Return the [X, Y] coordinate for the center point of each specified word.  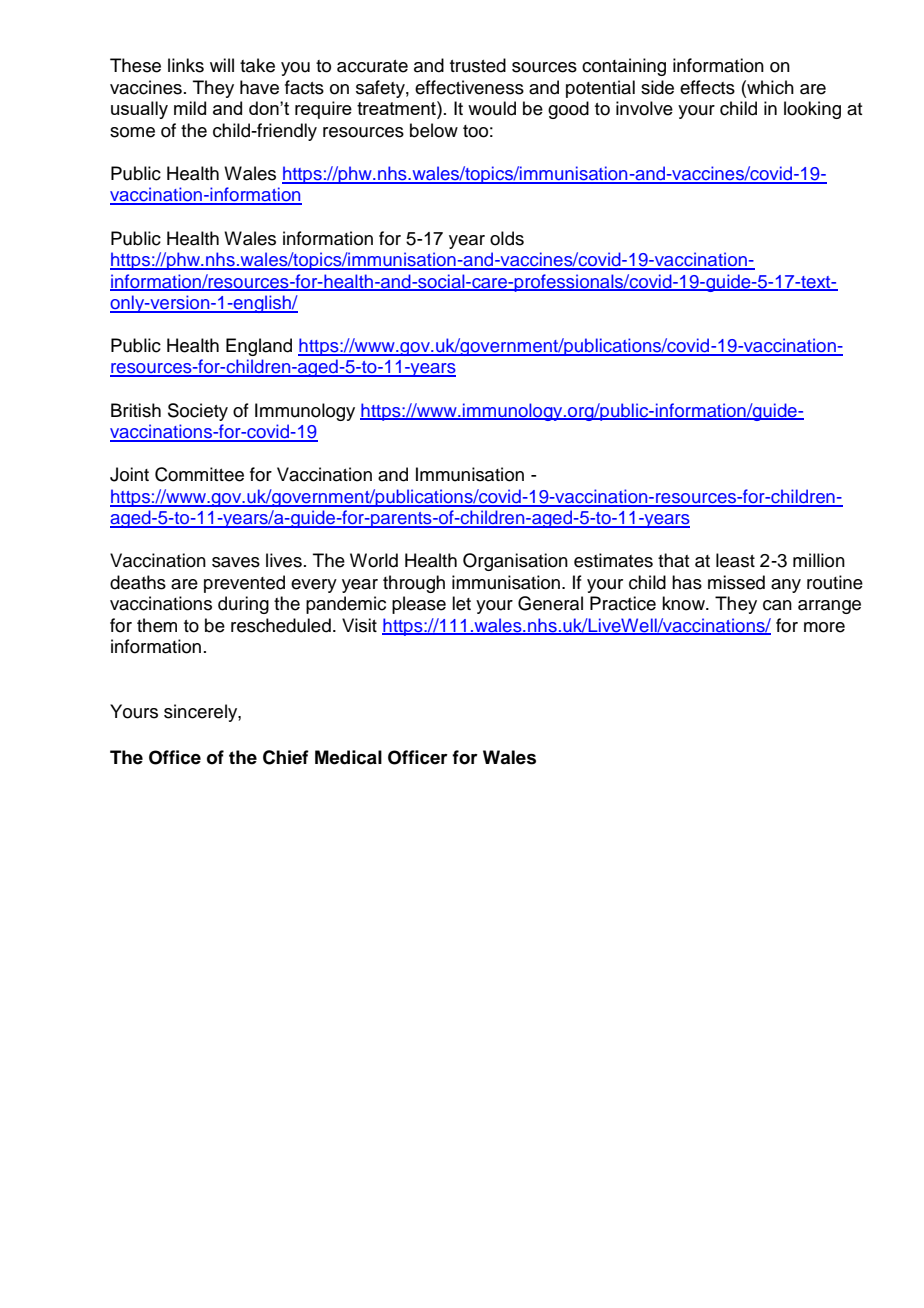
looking [812, 110]
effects [707, 87]
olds [507, 238]
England [259, 347]
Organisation [515, 562]
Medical [348, 757]
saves [236, 562]
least [735, 560]
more [824, 627]
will [222, 65]
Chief [286, 757]
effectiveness [469, 87]
